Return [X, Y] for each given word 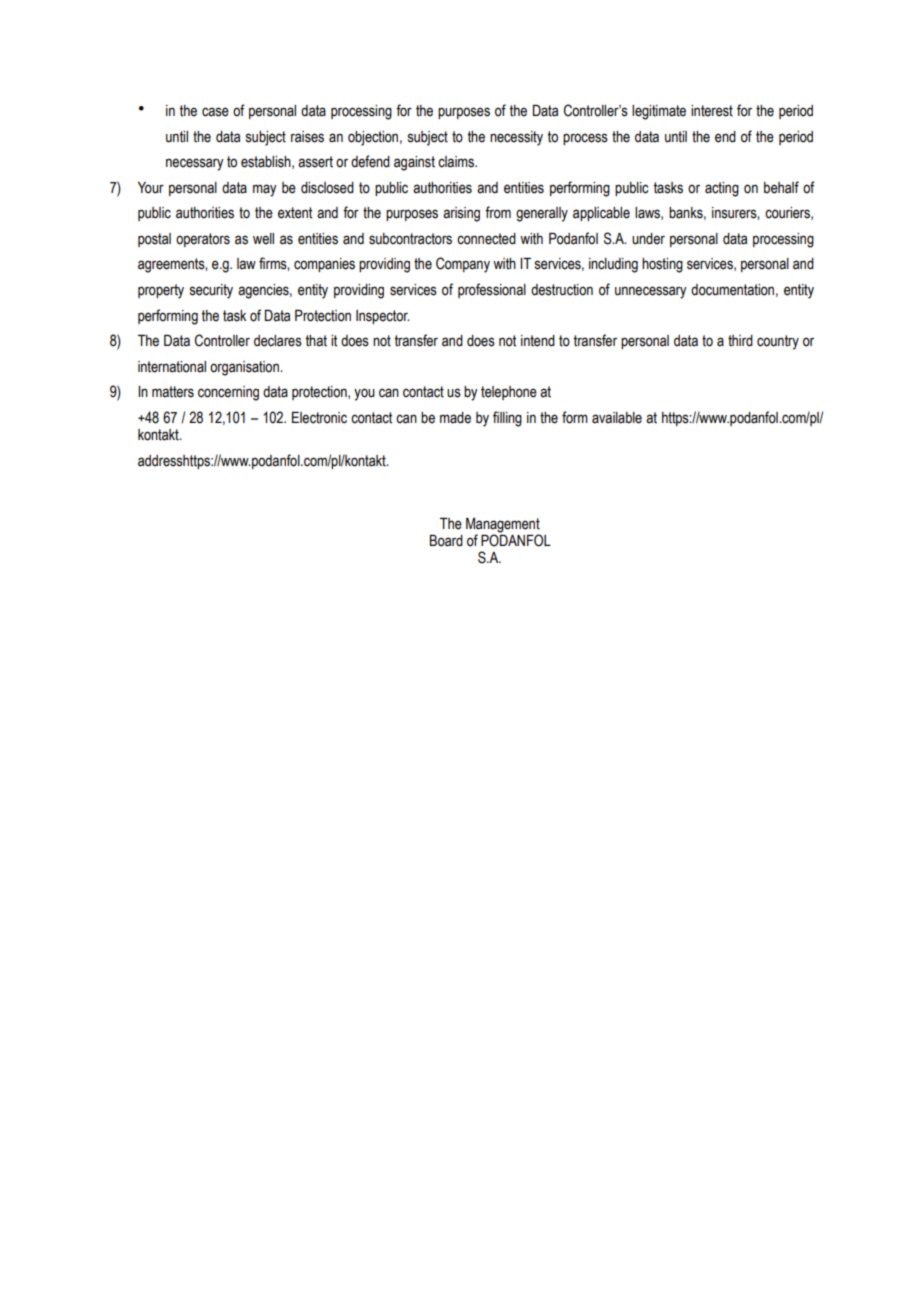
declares [278, 341]
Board [446, 541]
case [215, 112]
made [455, 418]
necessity [516, 138]
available [617, 418]
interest [712, 111]
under [648, 239]
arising [461, 214]
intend [538, 341]
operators [203, 240]
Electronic [319, 418]
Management [503, 526]
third [740, 341]
